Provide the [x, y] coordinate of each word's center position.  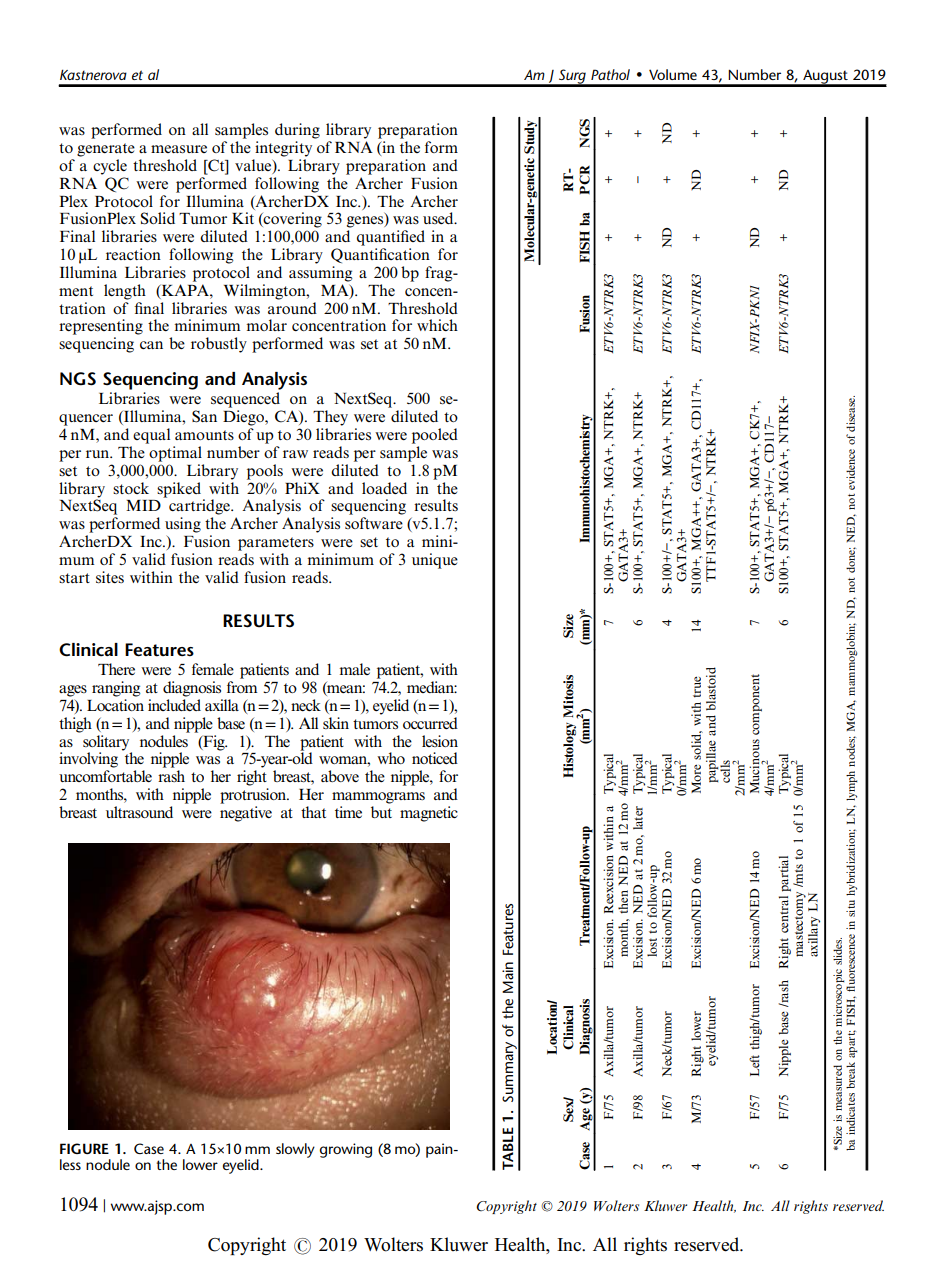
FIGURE [84, 1148]
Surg [572, 77]
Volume [673, 74]
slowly [295, 1150]
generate [106, 150]
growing [346, 1150]
